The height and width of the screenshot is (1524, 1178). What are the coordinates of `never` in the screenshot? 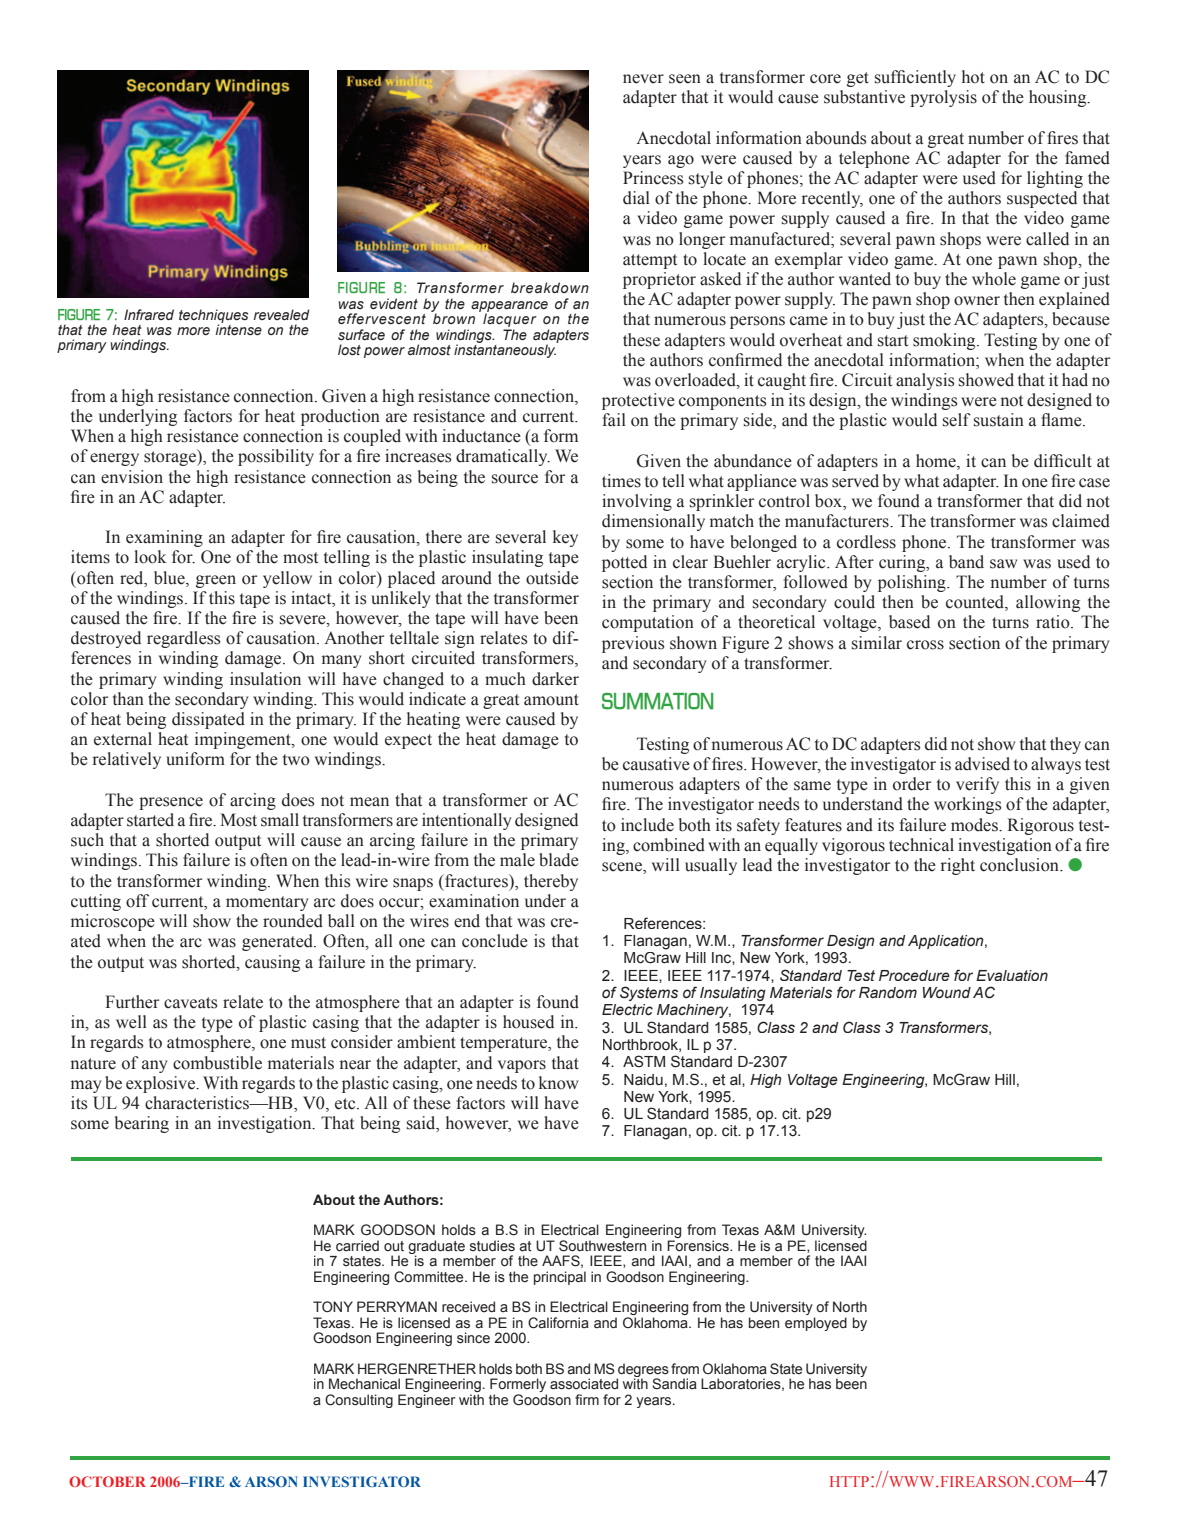 It's located at (643, 79).
